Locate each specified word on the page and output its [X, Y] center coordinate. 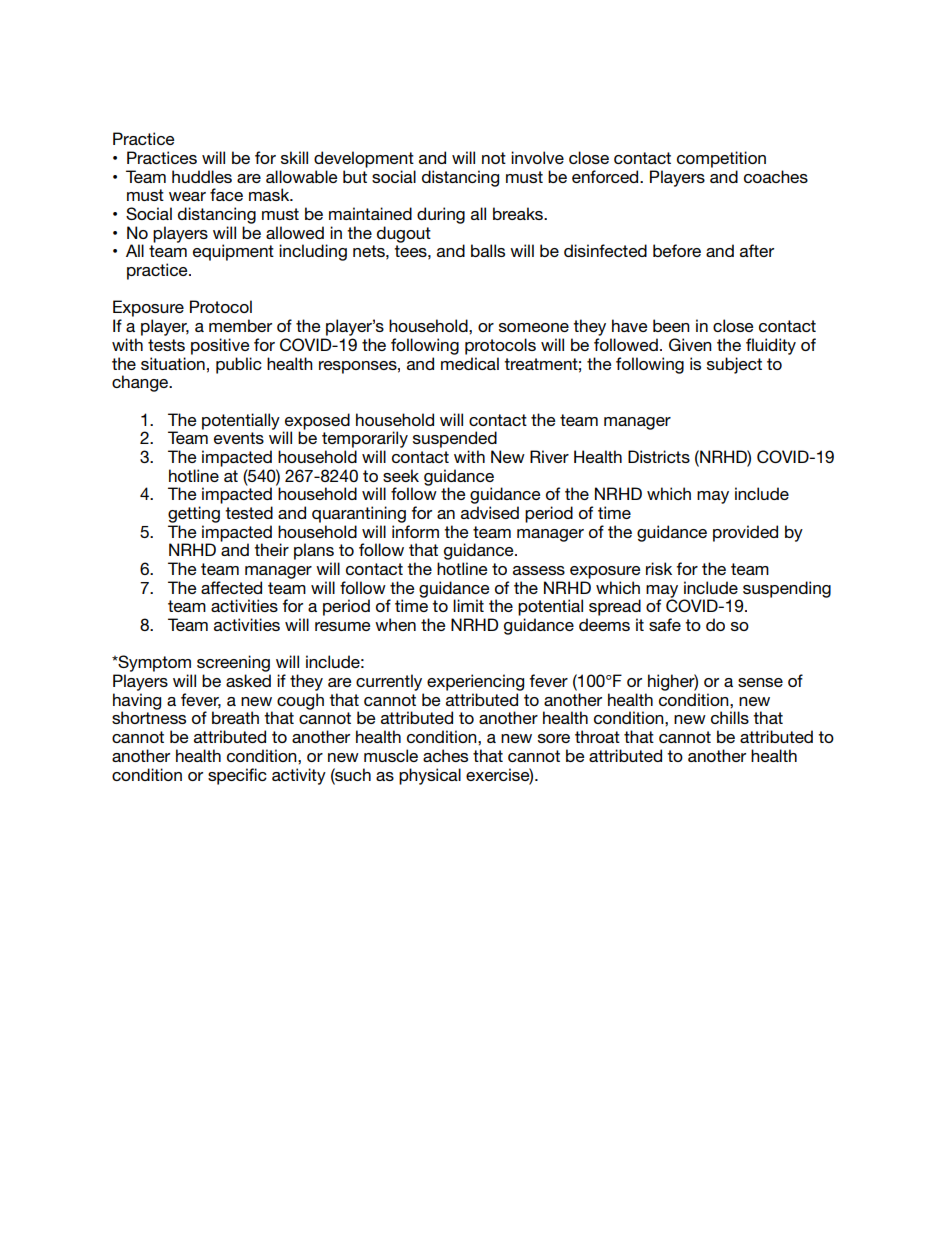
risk [659, 568]
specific [237, 776]
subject [734, 365]
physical [430, 776]
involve [537, 157]
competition [721, 159]
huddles [202, 176]
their [271, 549]
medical [470, 363]
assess [539, 570]
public [239, 365]
